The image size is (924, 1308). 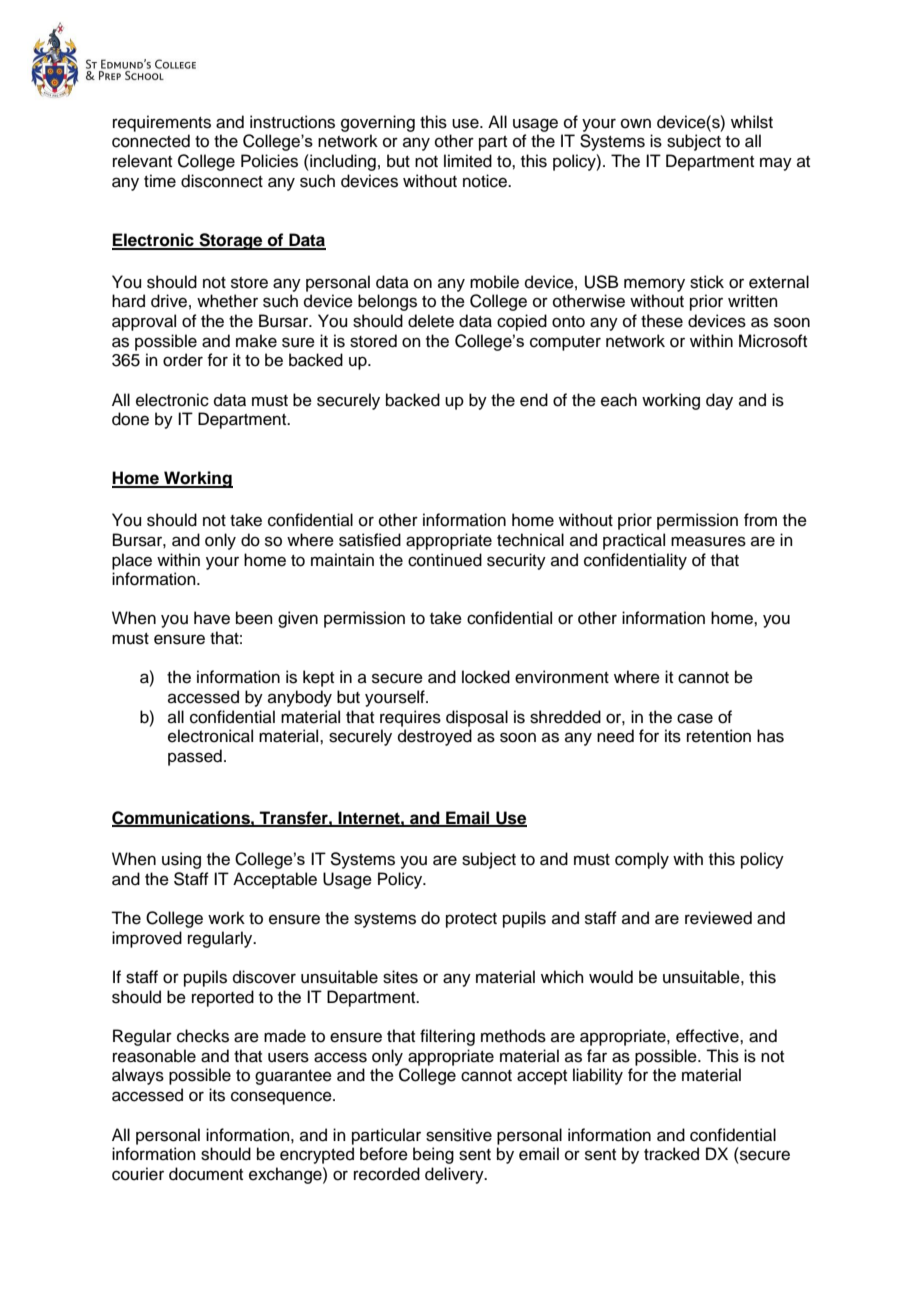 I want to click on document, so click(x=206, y=1174).
